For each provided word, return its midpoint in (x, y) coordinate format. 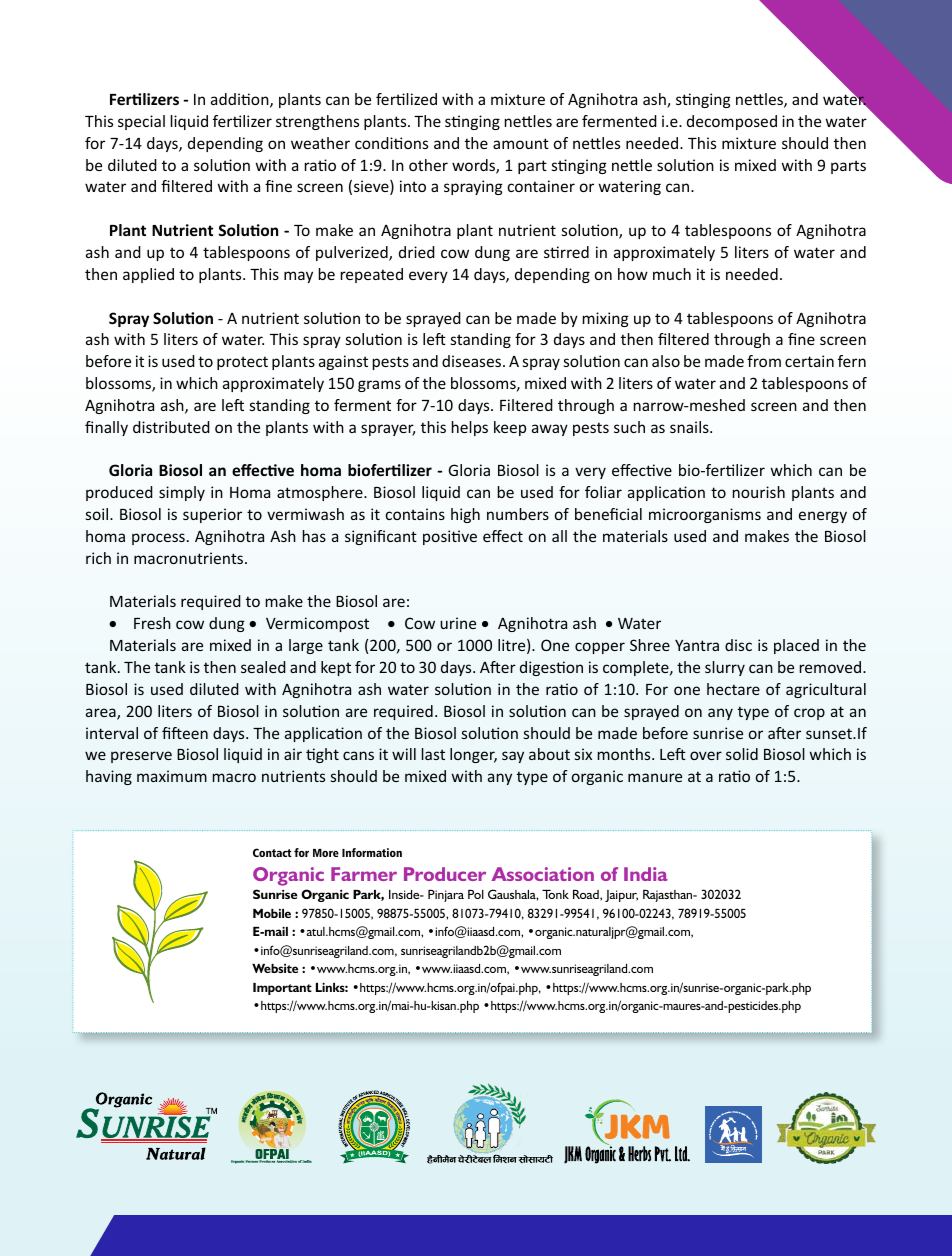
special (141, 122)
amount (521, 143)
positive (450, 537)
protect (242, 363)
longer (473, 755)
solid (742, 754)
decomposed (732, 122)
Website (275, 968)
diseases (473, 361)
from (764, 361)
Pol (476, 894)
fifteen (185, 733)
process (158, 539)
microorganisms (705, 515)
